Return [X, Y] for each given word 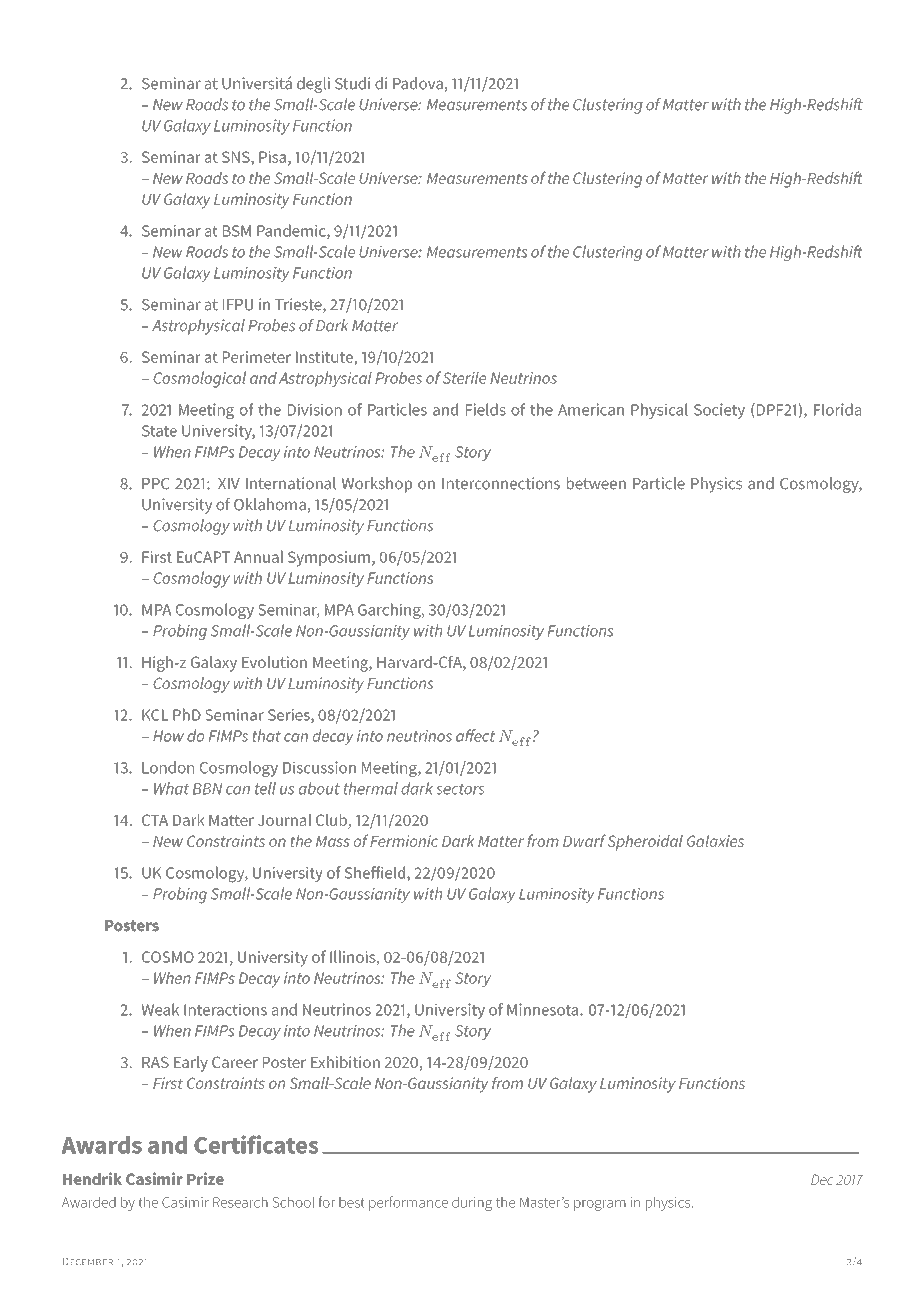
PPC [155, 484]
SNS [237, 157]
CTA [155, 820]
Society [719, 411]
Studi [352, 83]
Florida [837, 409]
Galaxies [715, 841]
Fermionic [404, 841]
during [472, 1203]
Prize [205, 1178]
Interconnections [501, 483]
